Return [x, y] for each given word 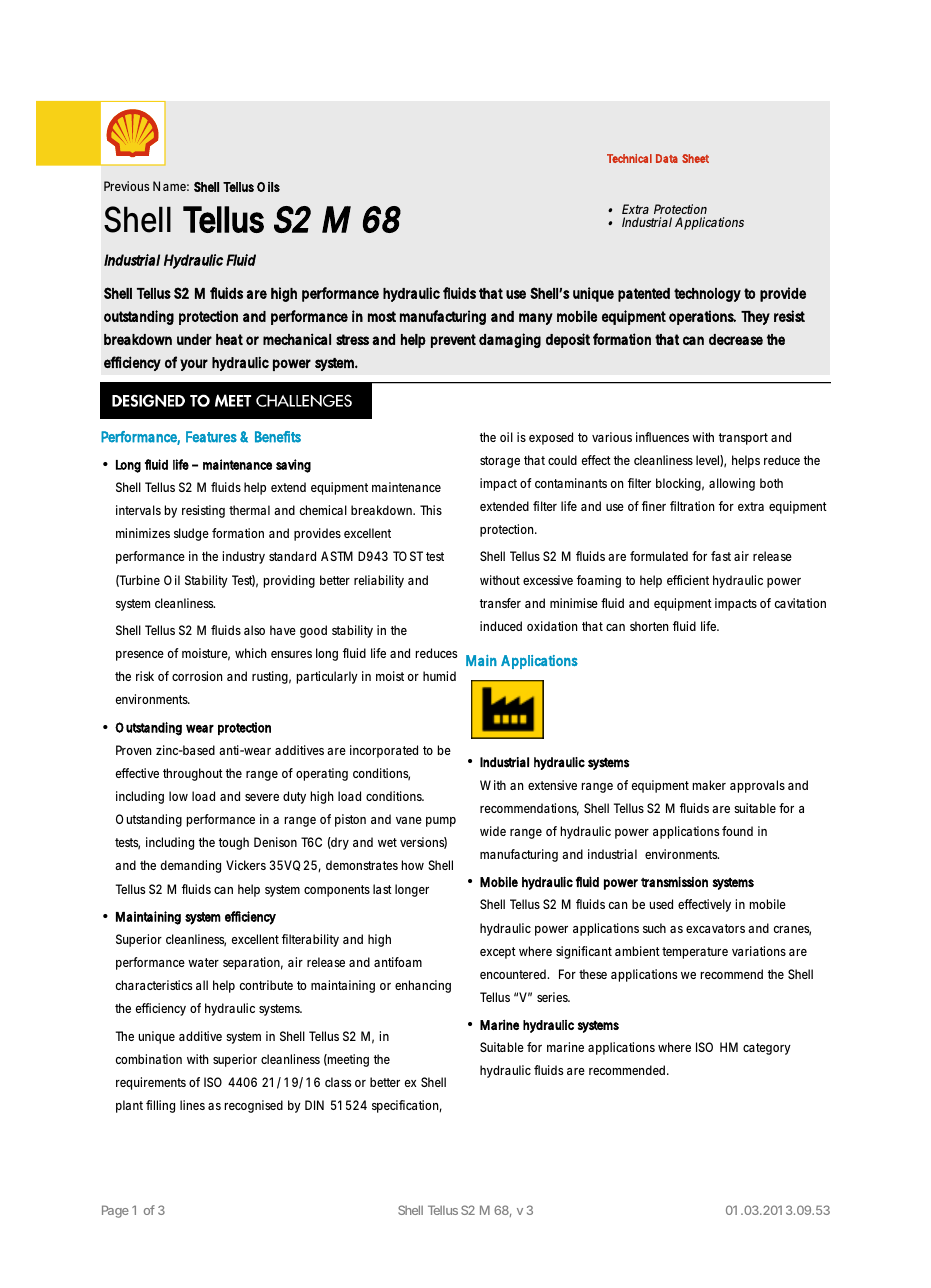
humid [439, 676]
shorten [649, 626]
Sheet [695, 158]
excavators [715, 928]
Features [211, 437]
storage [500, 462]
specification [407, 1106]
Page [115, 1211]
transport [743, 439]
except [498, 953]
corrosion [197, 676]
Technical [629, 158]
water [203, 962]
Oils [268, 187]
